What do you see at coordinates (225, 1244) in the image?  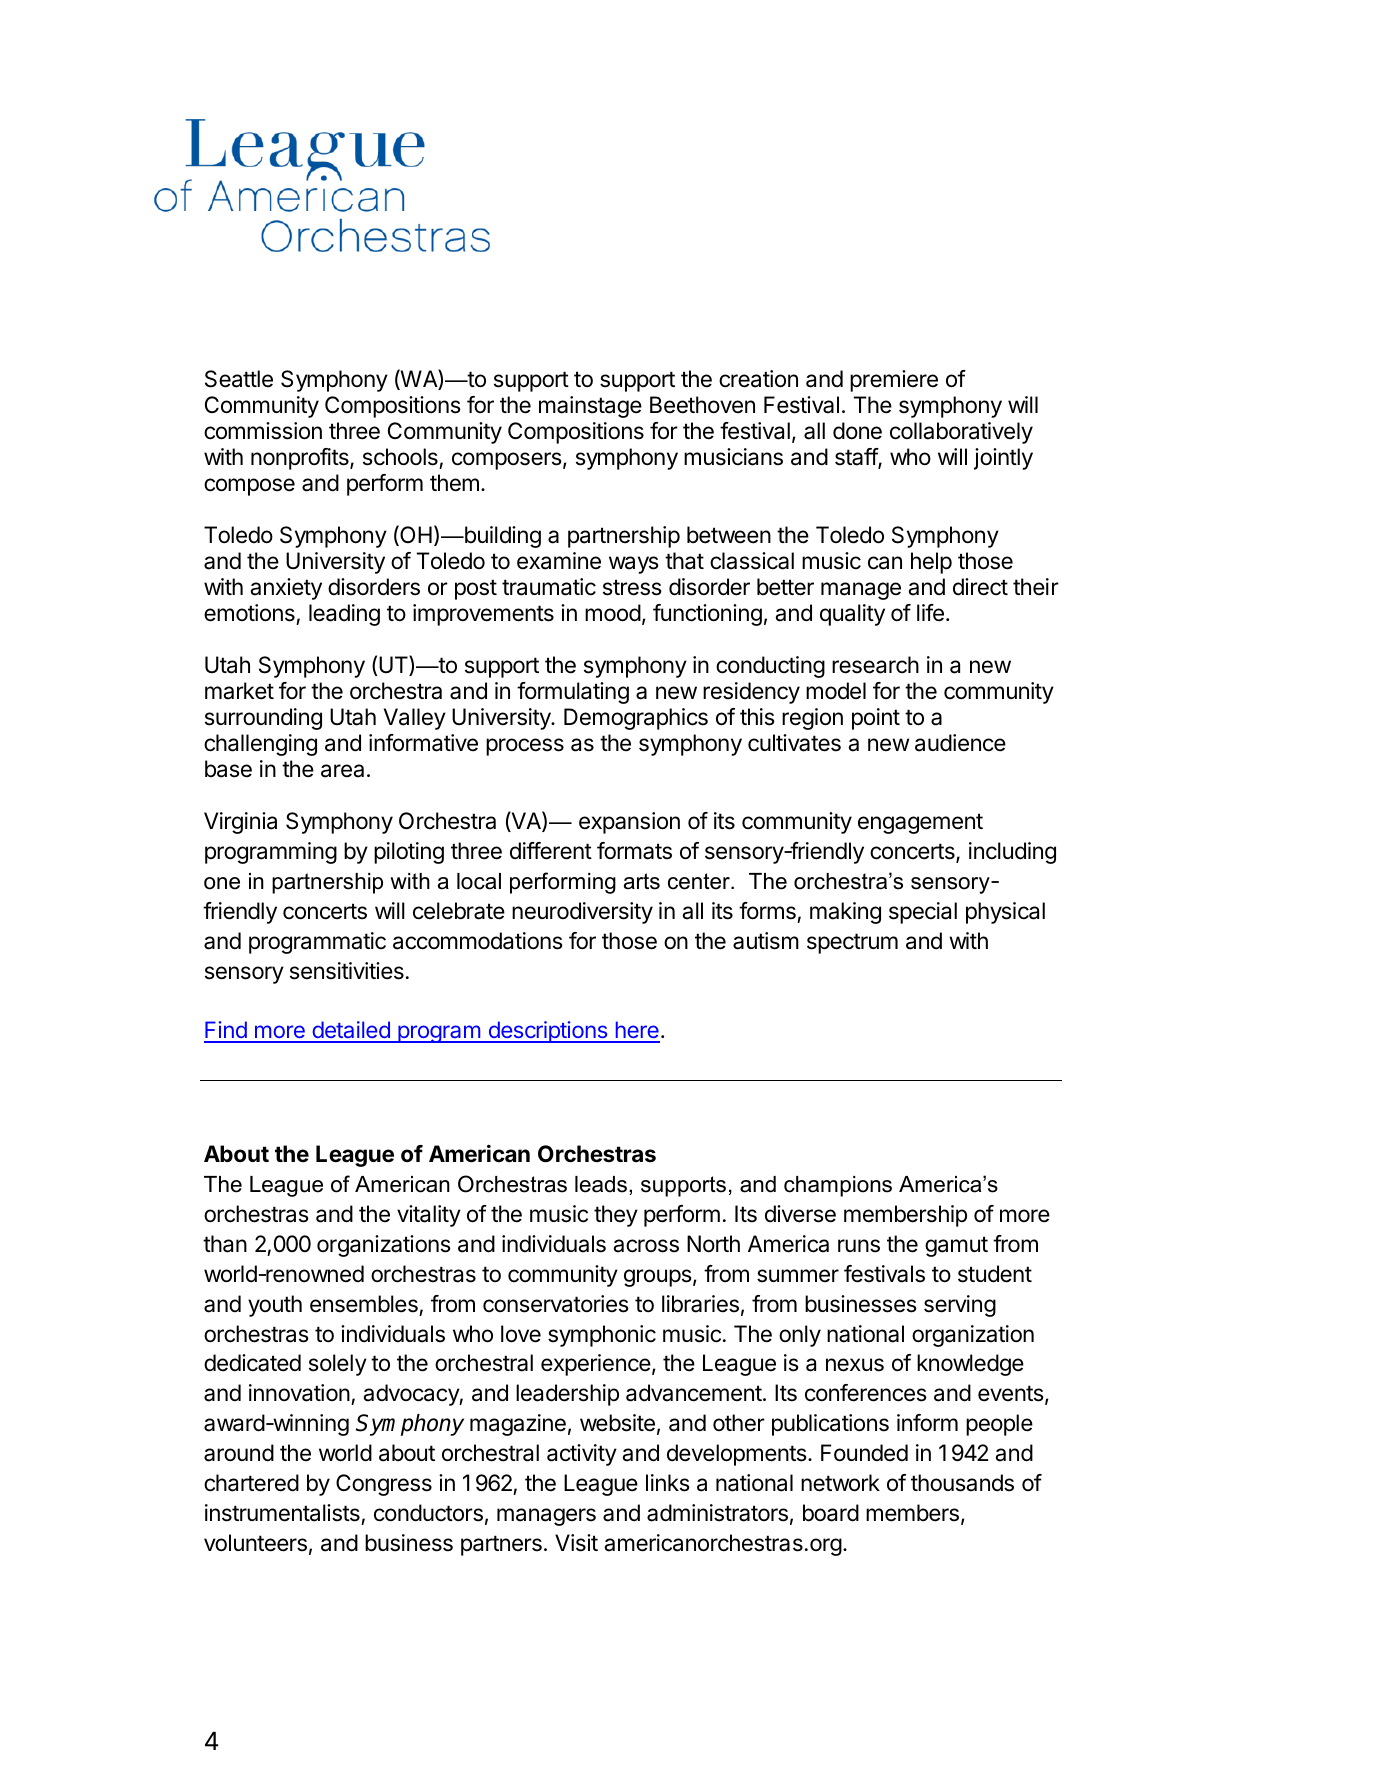 I see `than` at bounding box center [225, 1244].
